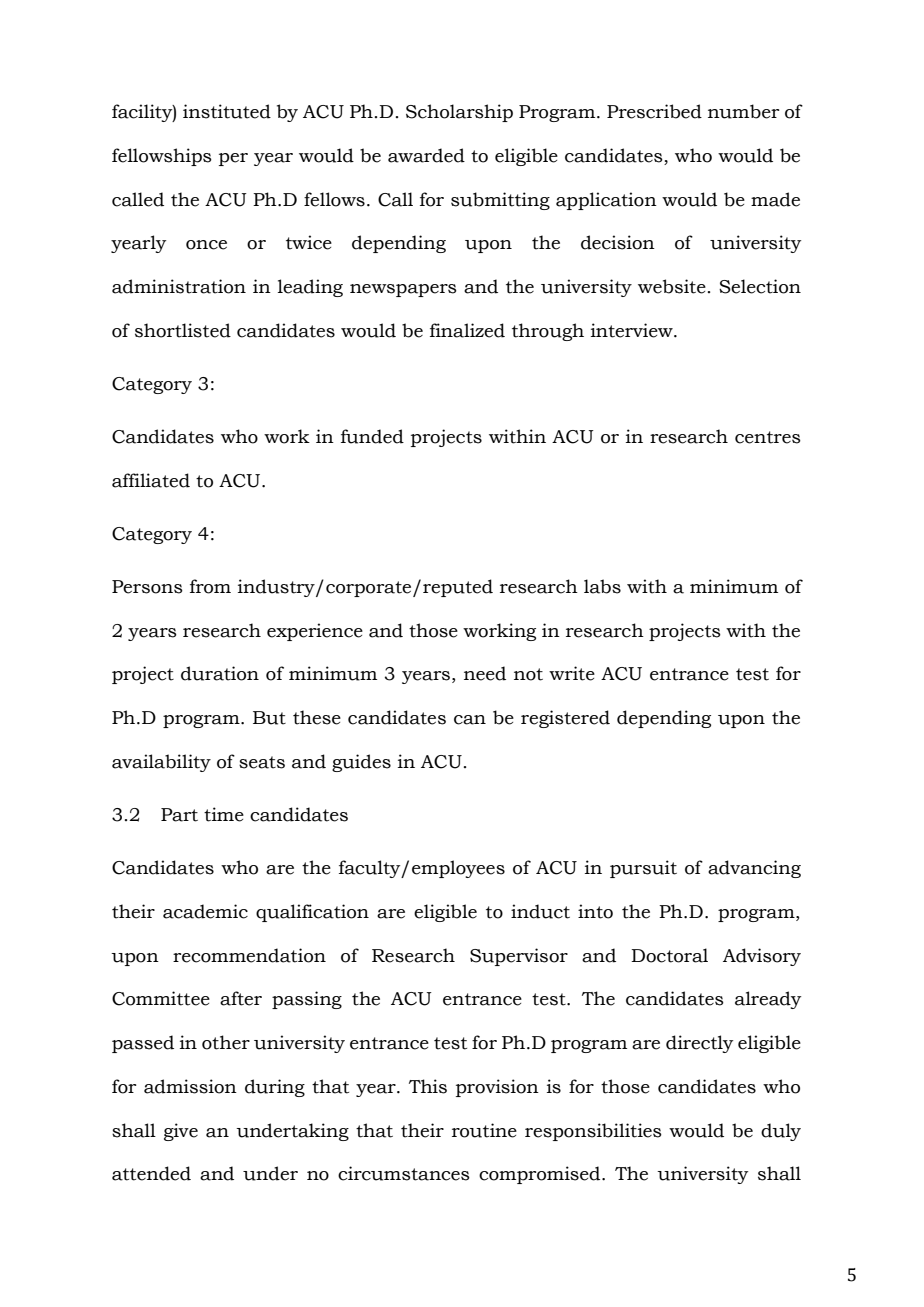 The height and width of the page is (1307, 924). What do you see at coordinates (602, 586) in the page?
I see `labs` at bounding box center [602, 586].
